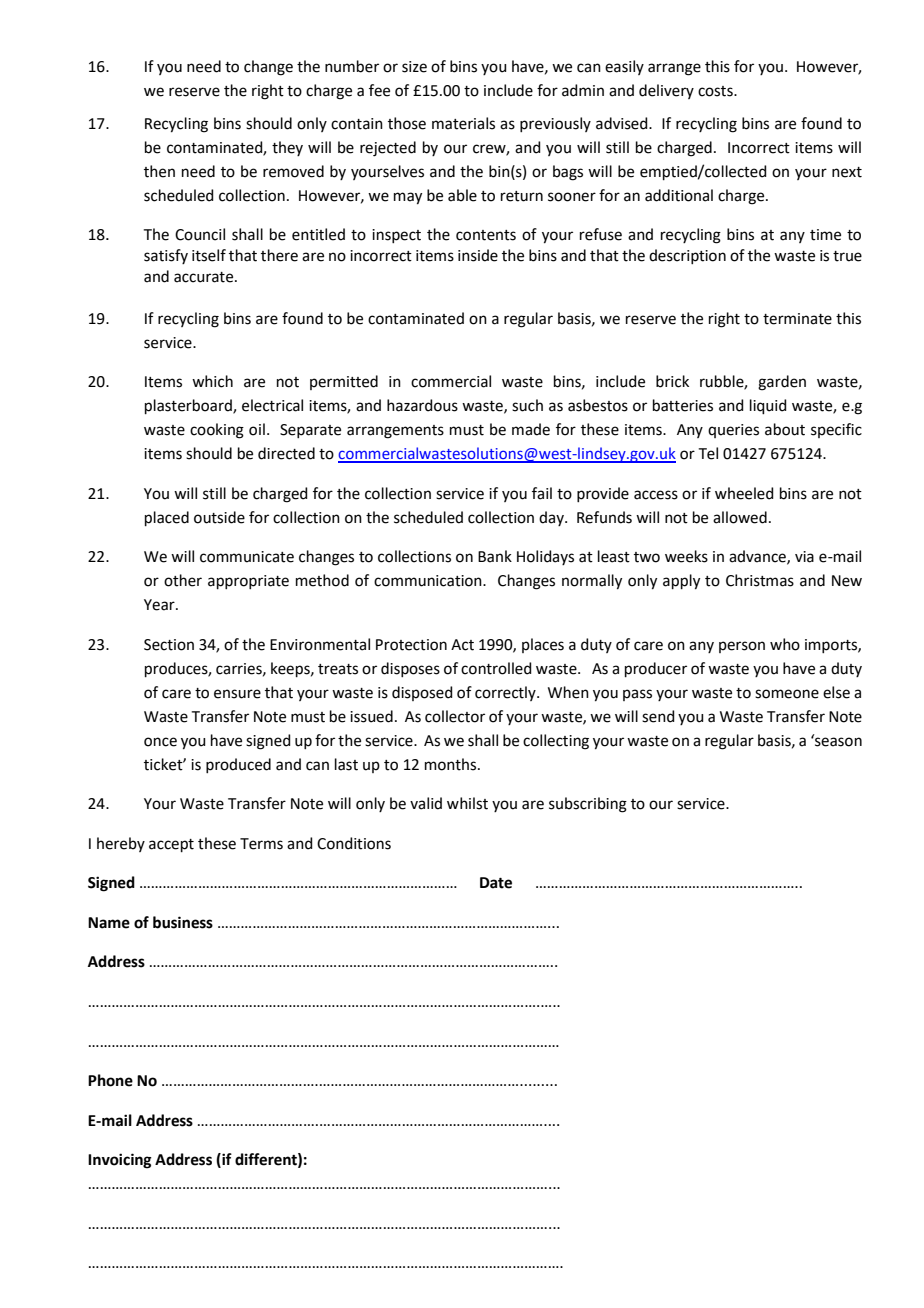  Describe the element at coordinates (716, 91) in the screenshot. I see `costs` at that location.
